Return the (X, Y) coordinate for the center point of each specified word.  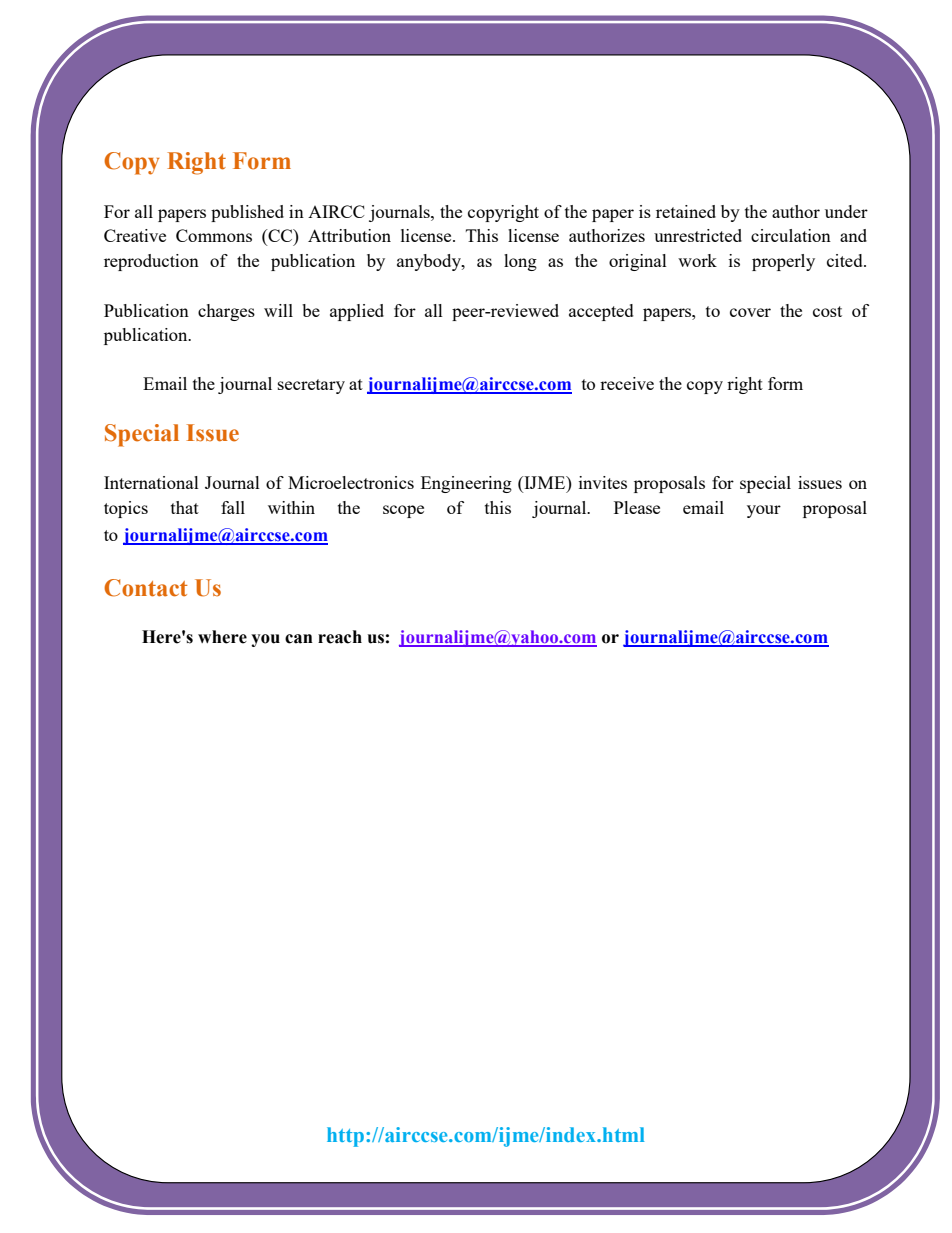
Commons (214, 235)
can (299, 639)
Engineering (466, 484)
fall (233, 507)
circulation (791, 235)
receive (627, 383)
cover (750, 312)
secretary (311, 386)
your (764, 511)
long (520, 262)
